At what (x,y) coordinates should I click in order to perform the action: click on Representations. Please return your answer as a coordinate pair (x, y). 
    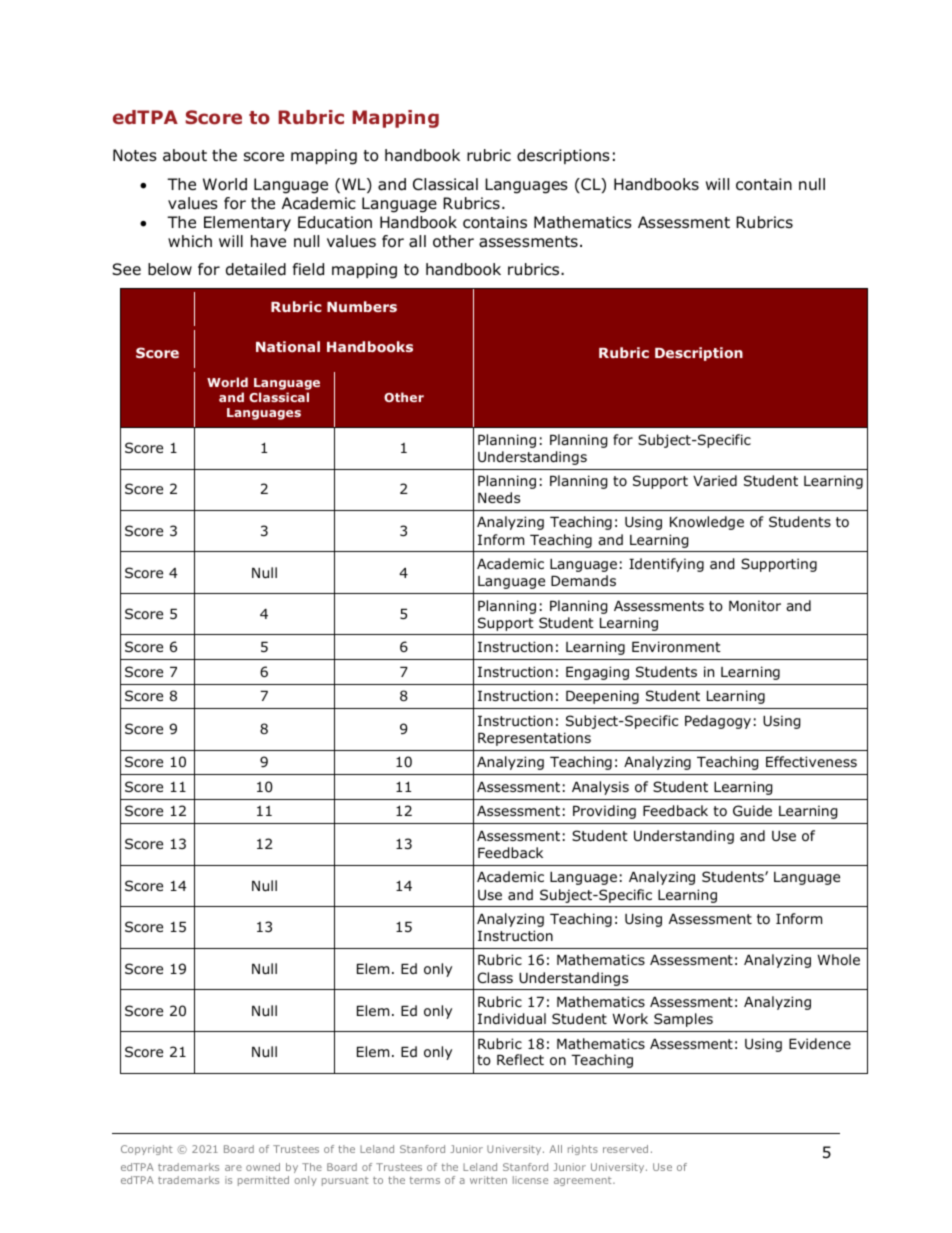
    Looking at the image, I should click on (534, 739).
